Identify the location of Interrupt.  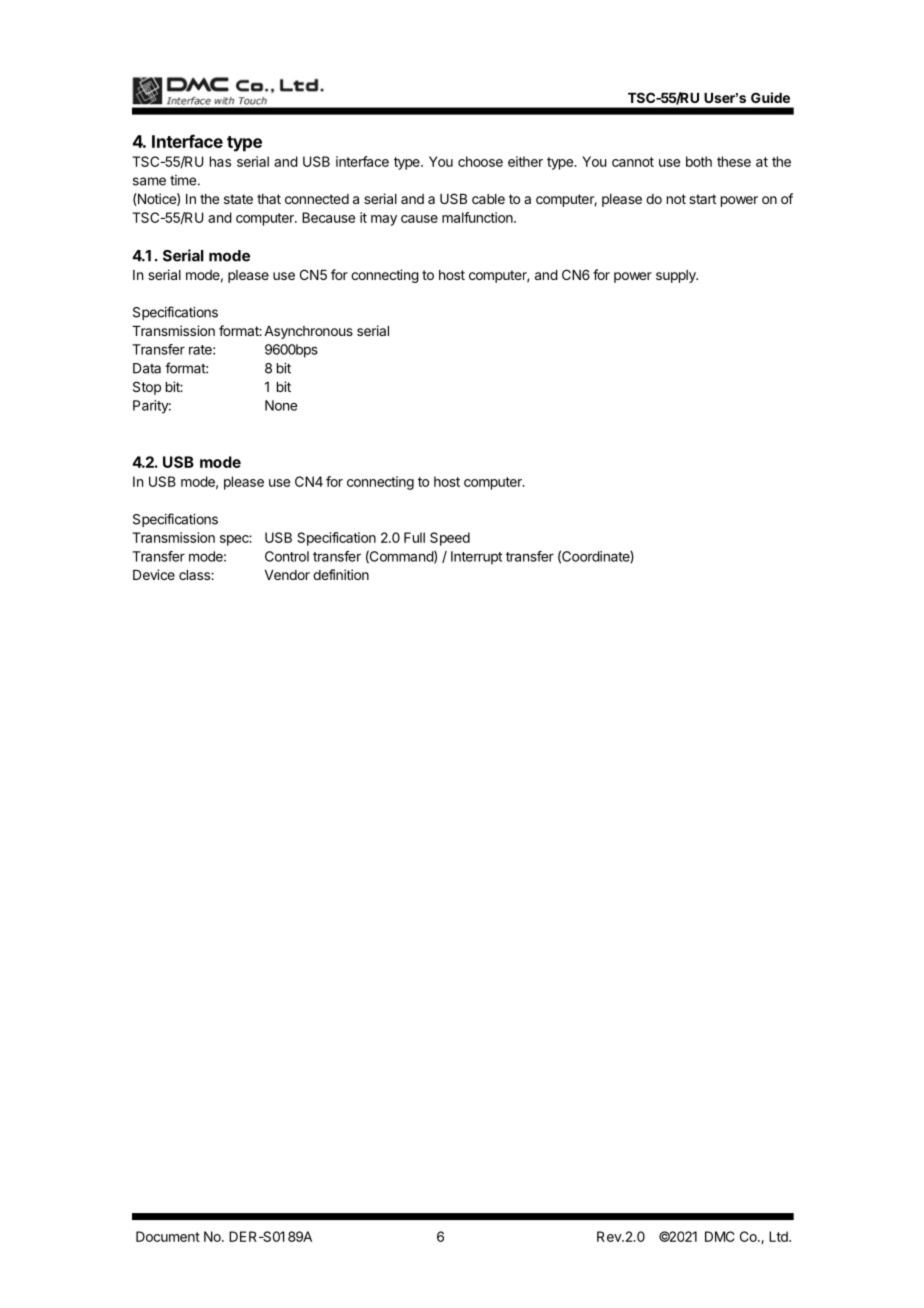
(476, 558).
